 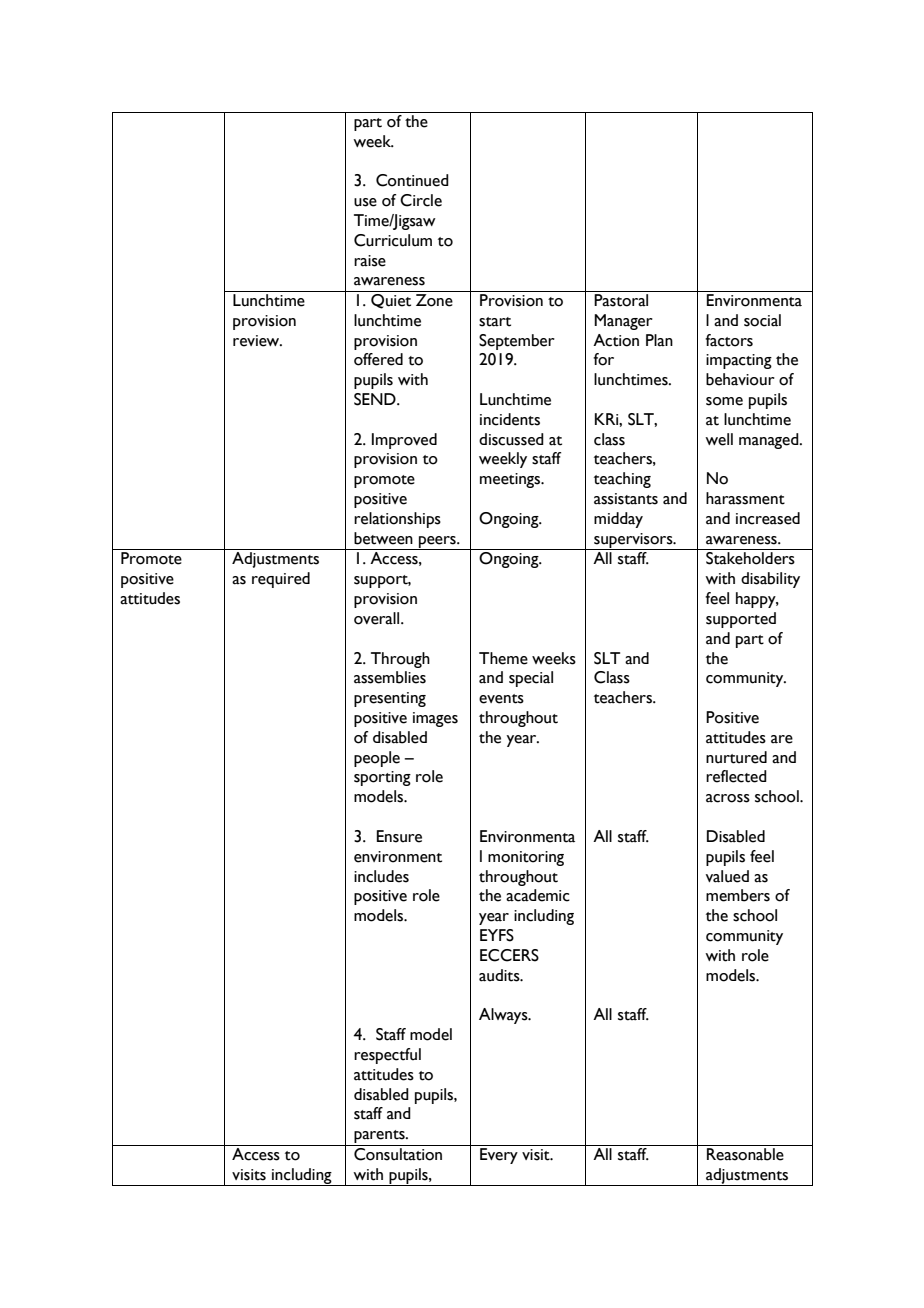 I want to click on social, so click(x=762, y=320).
